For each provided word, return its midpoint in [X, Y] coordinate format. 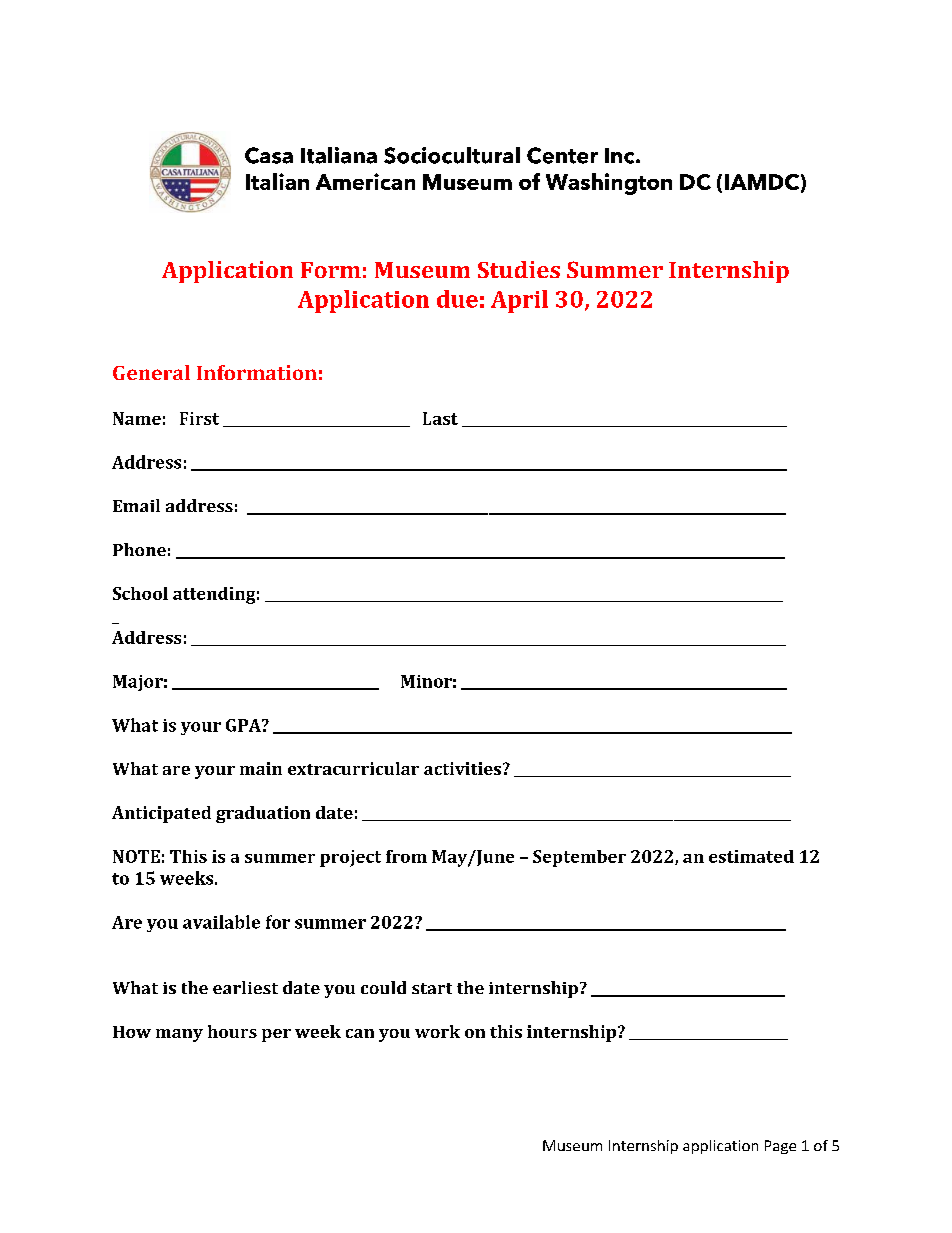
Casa [269, 155]
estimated [751, 856]
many [179, 1035]
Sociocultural [452, 155]
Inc [621, 156]
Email [136, 505]
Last [440, 418]
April [519, 301]
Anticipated [161, 814]
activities [462, 768]
